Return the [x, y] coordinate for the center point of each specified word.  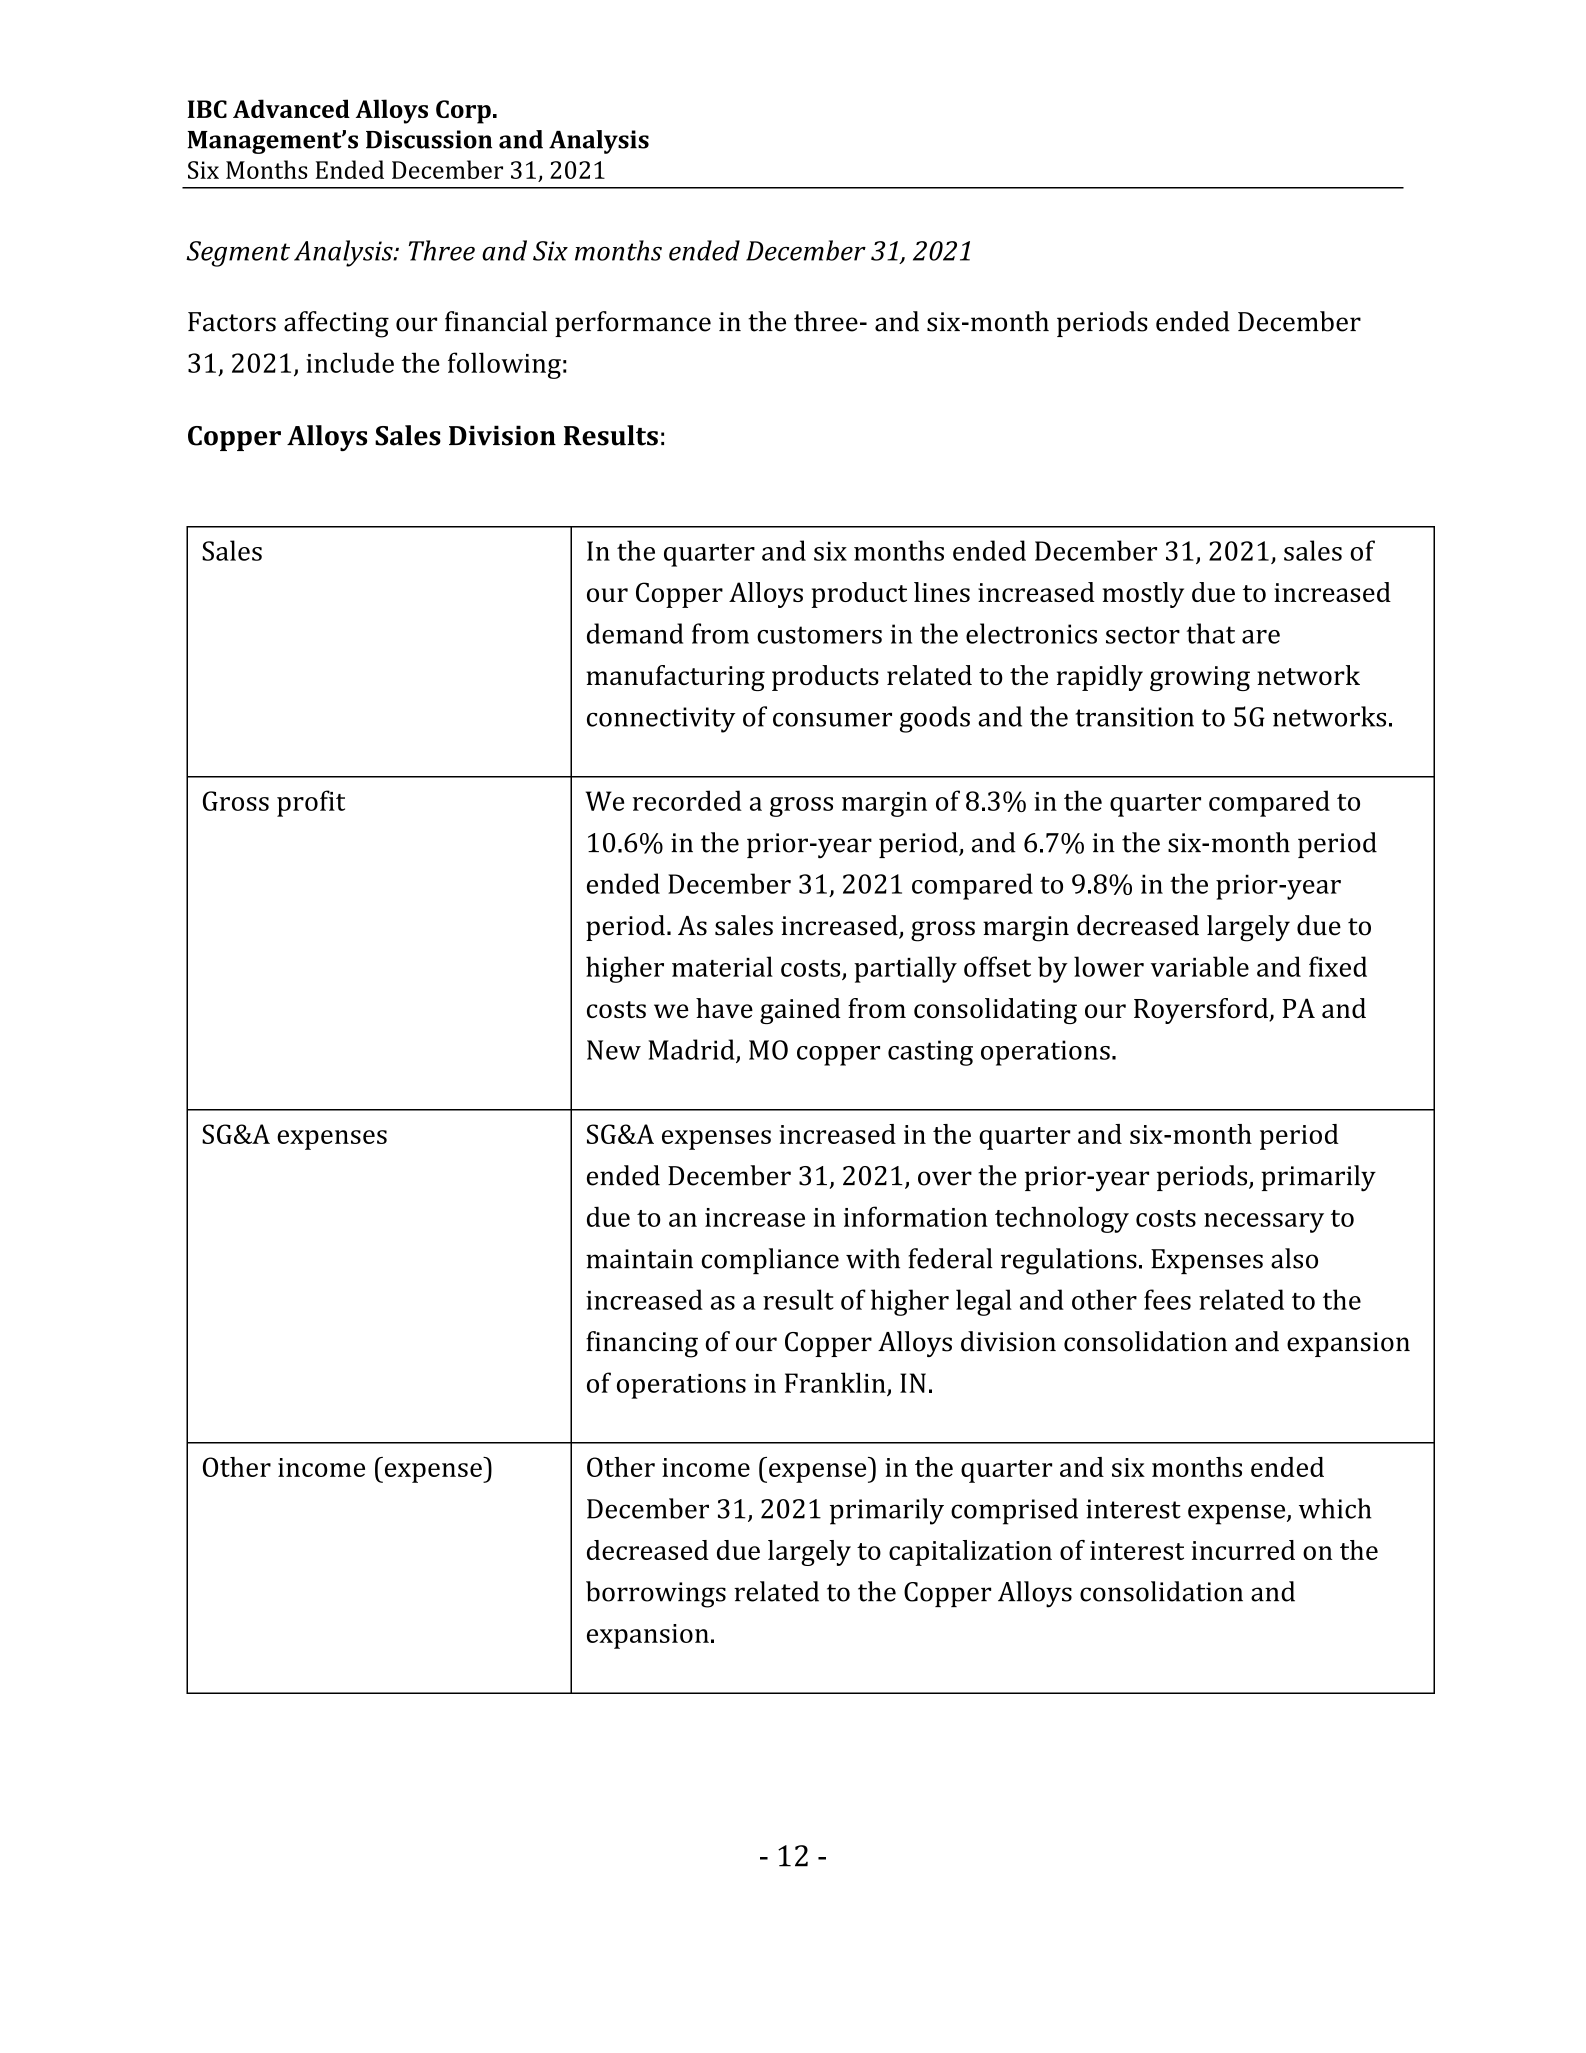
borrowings [656, 1594]
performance [633, 324]
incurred [1243, 1550]
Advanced [291, 108]
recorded [687, 800]
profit [311, 803]
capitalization [970, 1553]
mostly [1143, 595]
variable [1200, 966]
